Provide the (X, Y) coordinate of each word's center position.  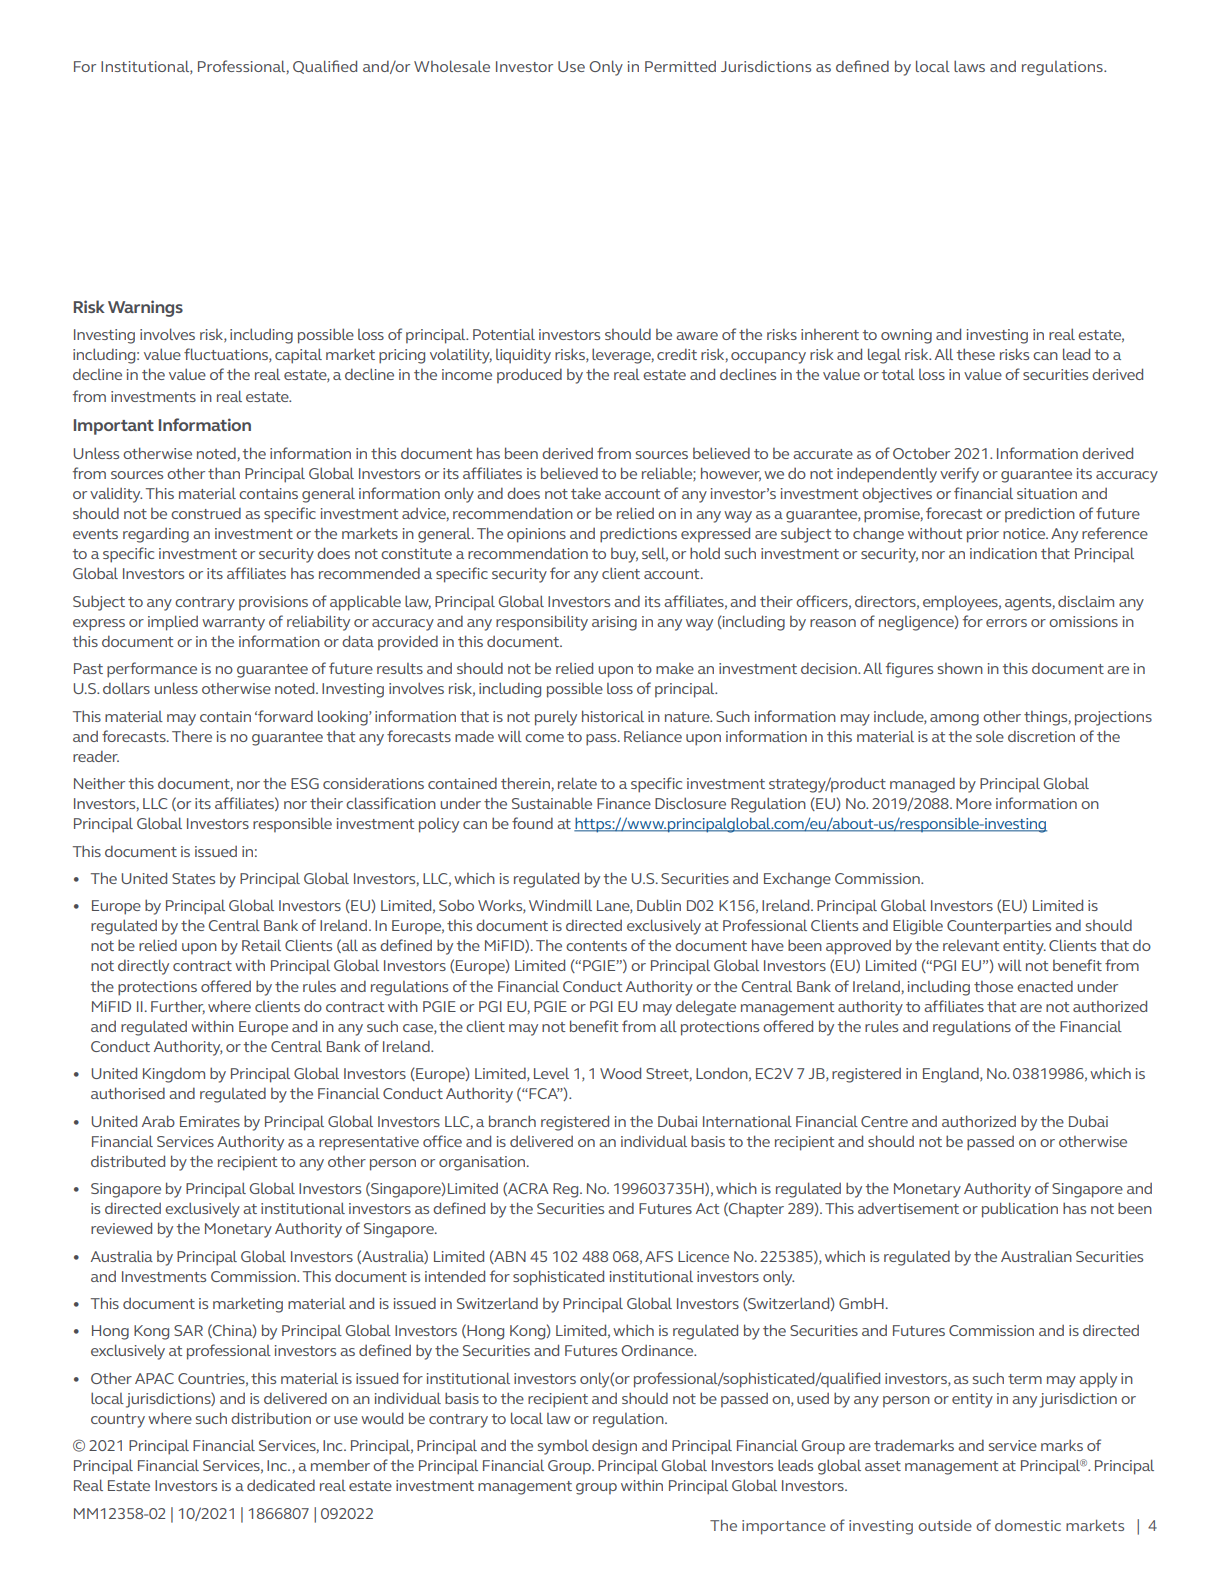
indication (1003, 553)
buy (624, 555)
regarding (156, 535)
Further (178, 1007)
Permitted (680, 66)
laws (969, 66)
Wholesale (452, 66)
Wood (620, 1073)
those (993, 986)
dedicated (281, 1485)
